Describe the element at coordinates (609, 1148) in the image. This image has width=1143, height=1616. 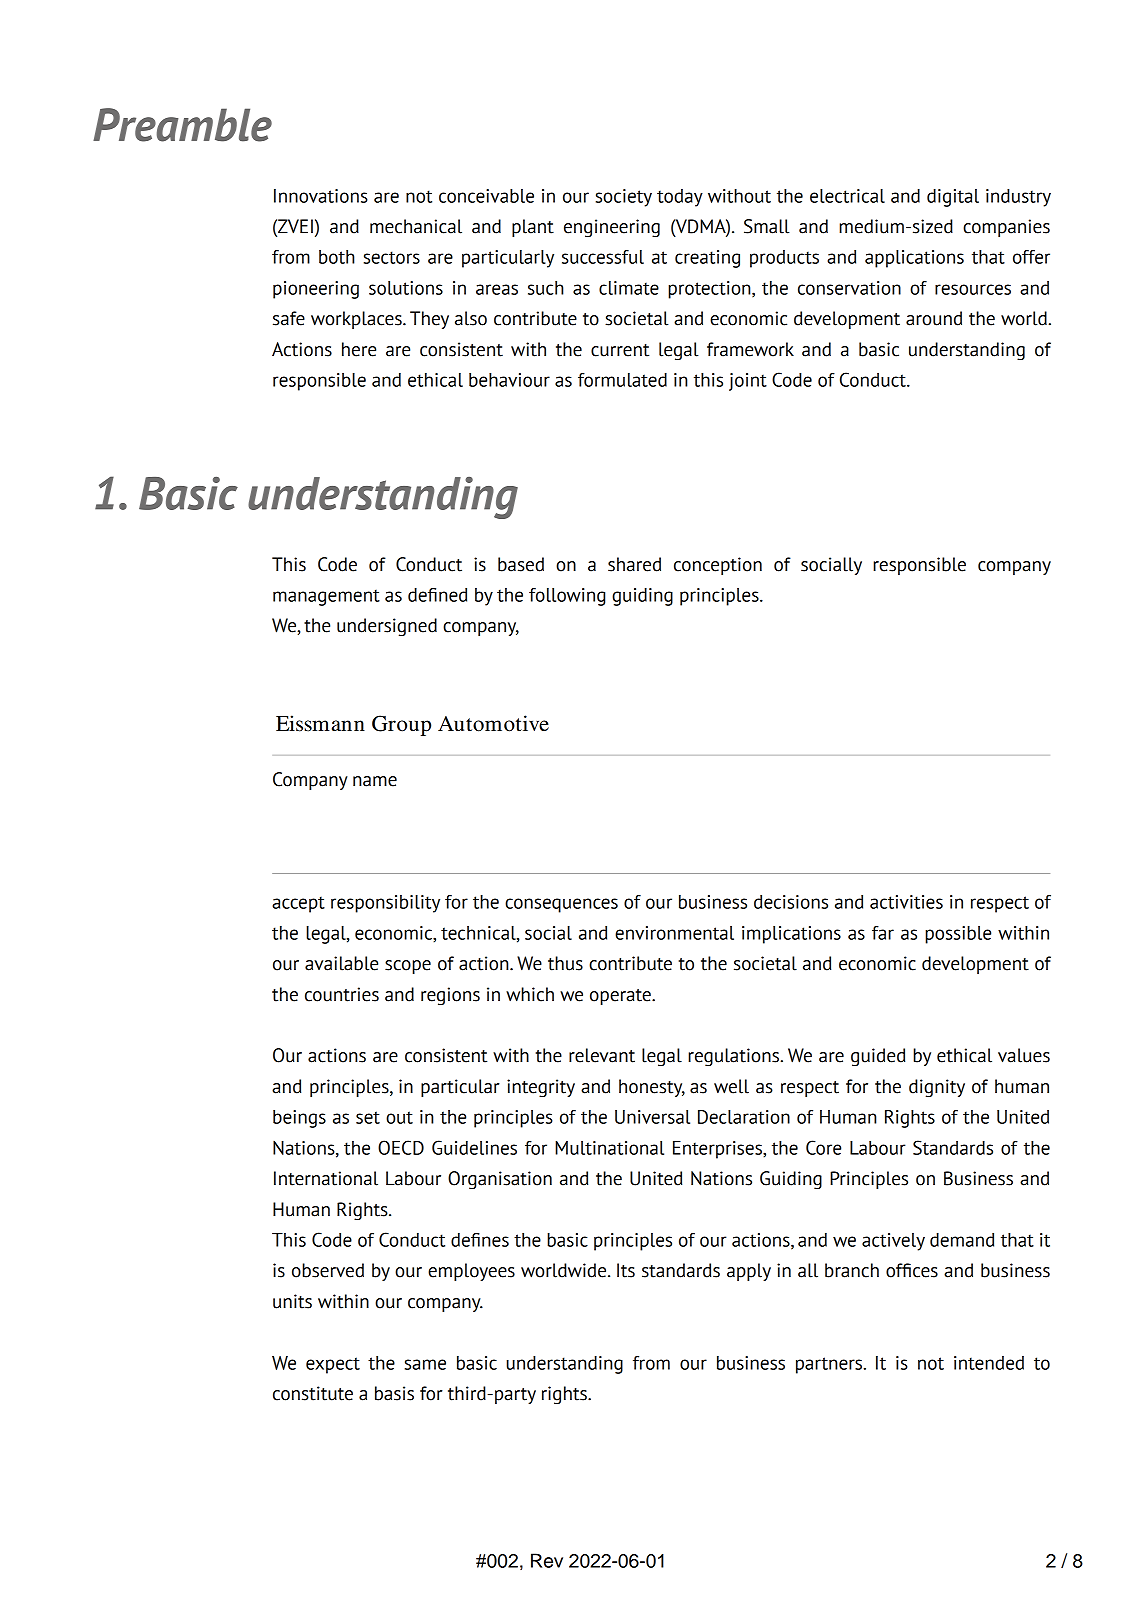
I see `Multinational` at that location.
